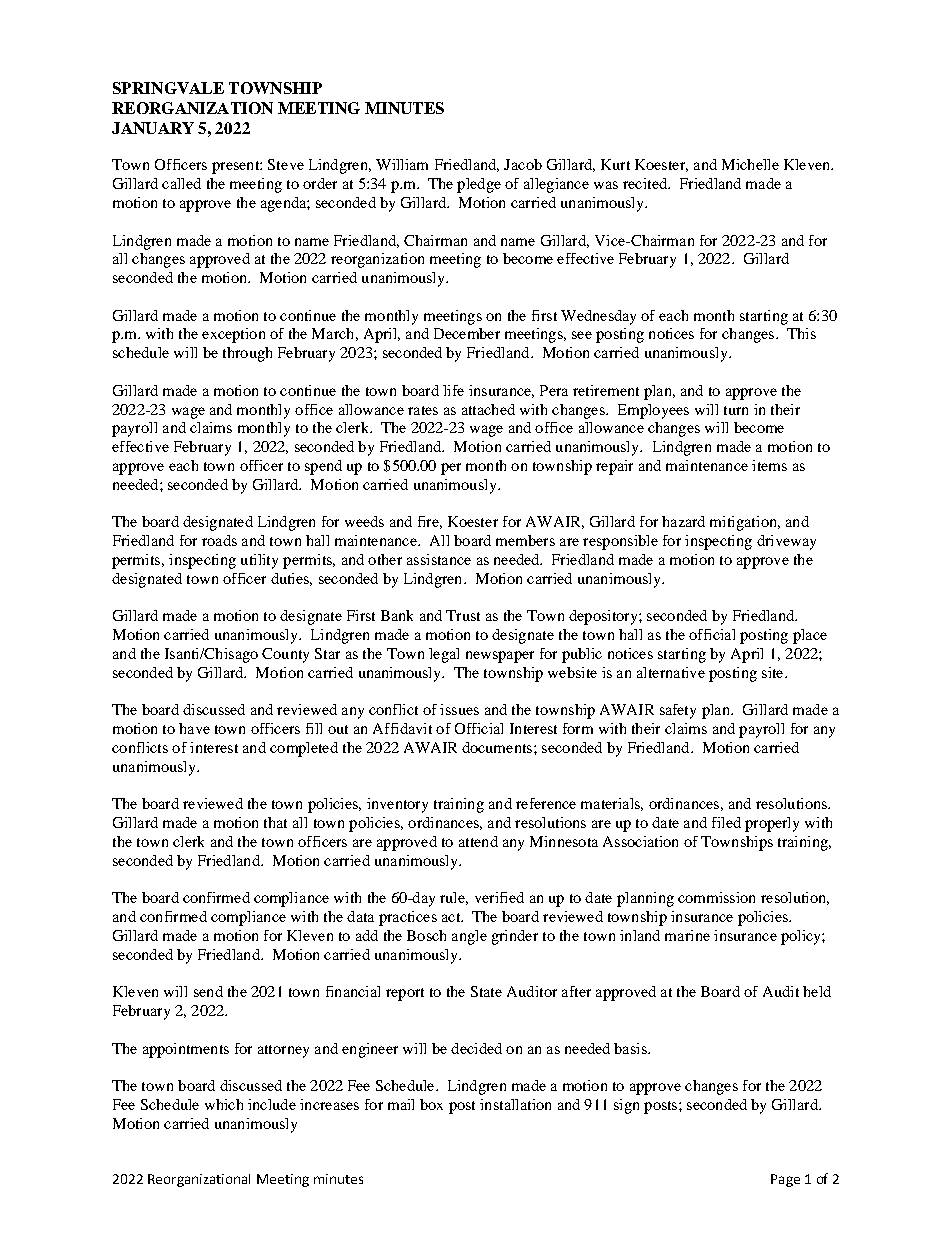  I want to click on verified, so click(499, 897).
